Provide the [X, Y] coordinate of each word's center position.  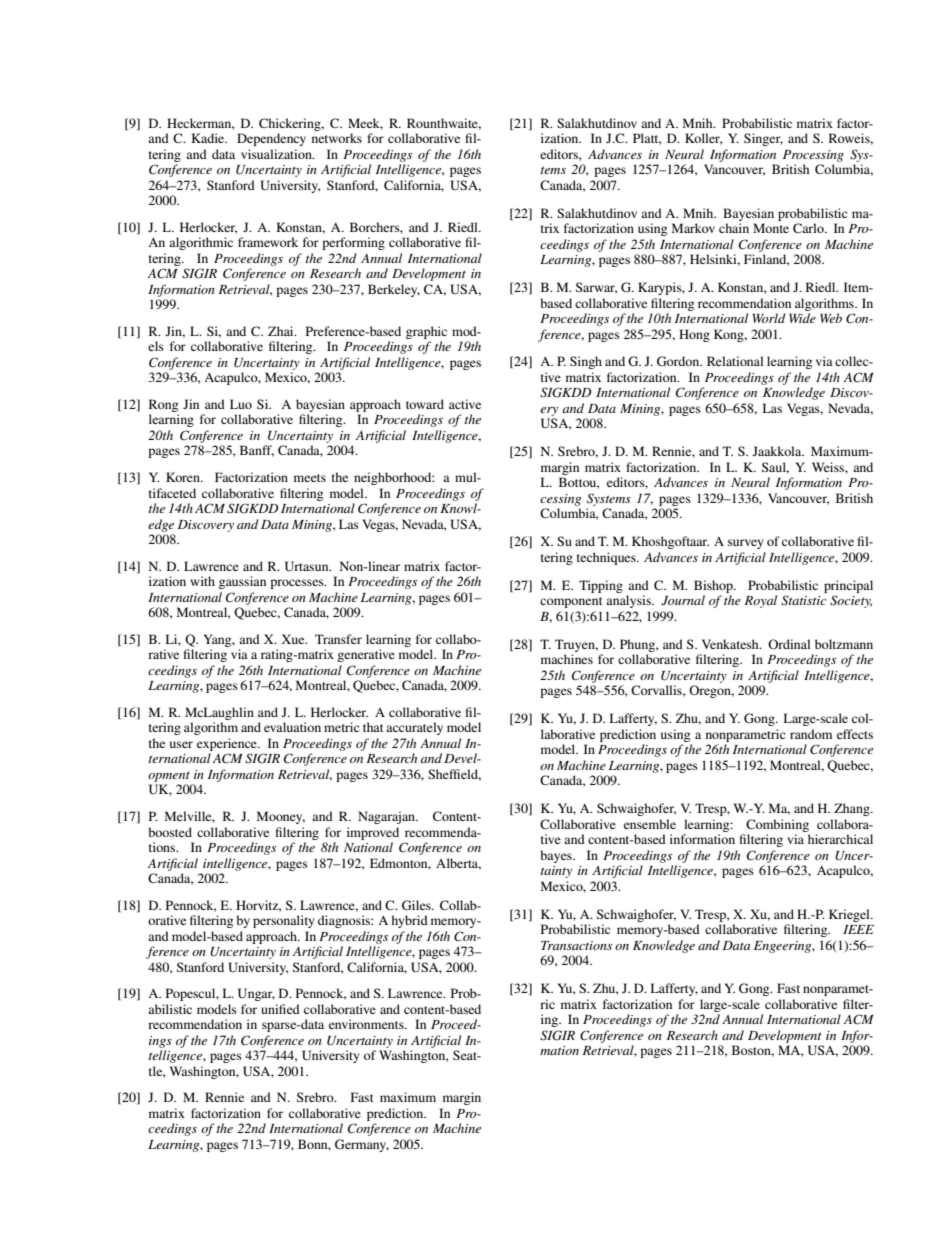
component [571, 602]
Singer [763, 139]
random [811, 734]
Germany [362, 1145]
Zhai [282, 331]
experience [228, 744]
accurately [414, 728]
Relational [735, 361]
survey [745, 544]
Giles [417, 905]
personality [283, 921]
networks [337, 138]
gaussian [242, 582]
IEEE [858, 929]
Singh [586, 362]
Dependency [271, 139]
